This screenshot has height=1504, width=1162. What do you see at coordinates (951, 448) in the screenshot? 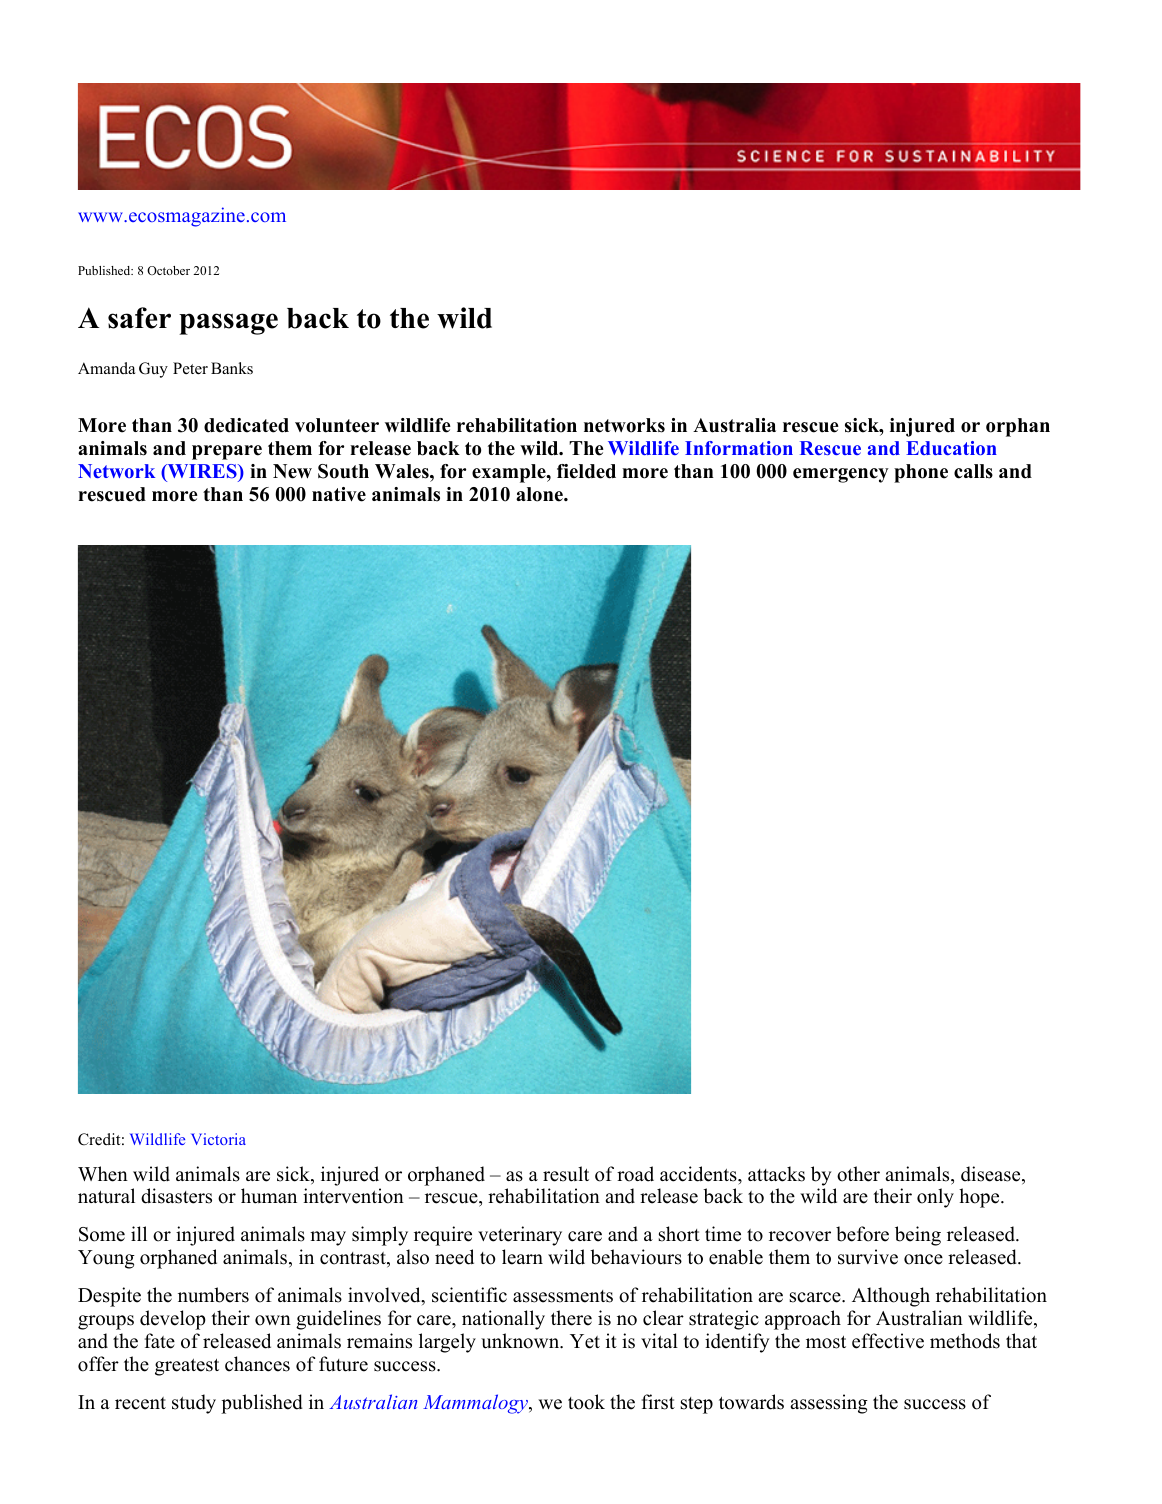
I see `Education` at bounding box center [951, 448].
